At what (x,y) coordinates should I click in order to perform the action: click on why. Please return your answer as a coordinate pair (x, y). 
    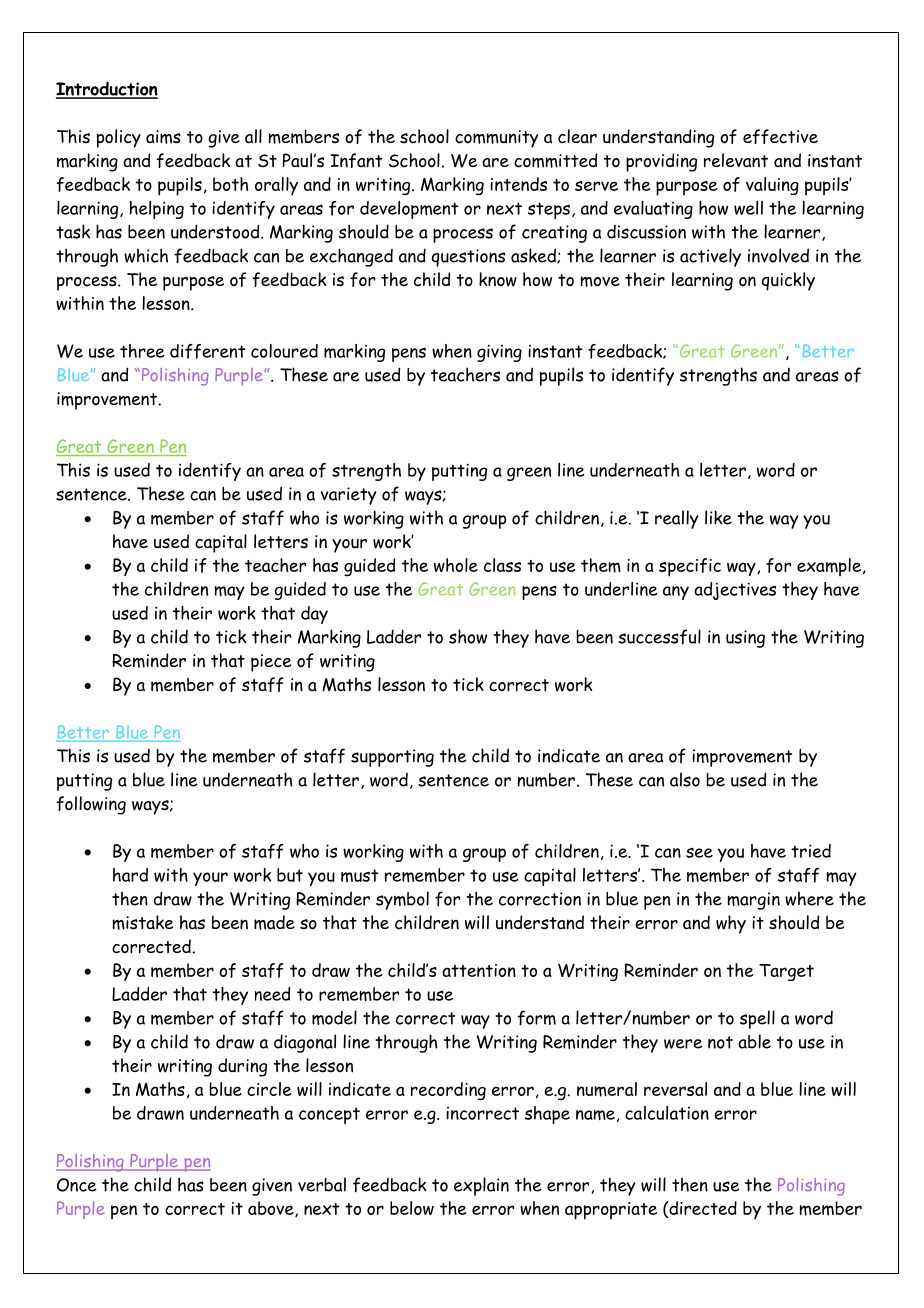
    Looking at the image, I should click on (731, 924).
